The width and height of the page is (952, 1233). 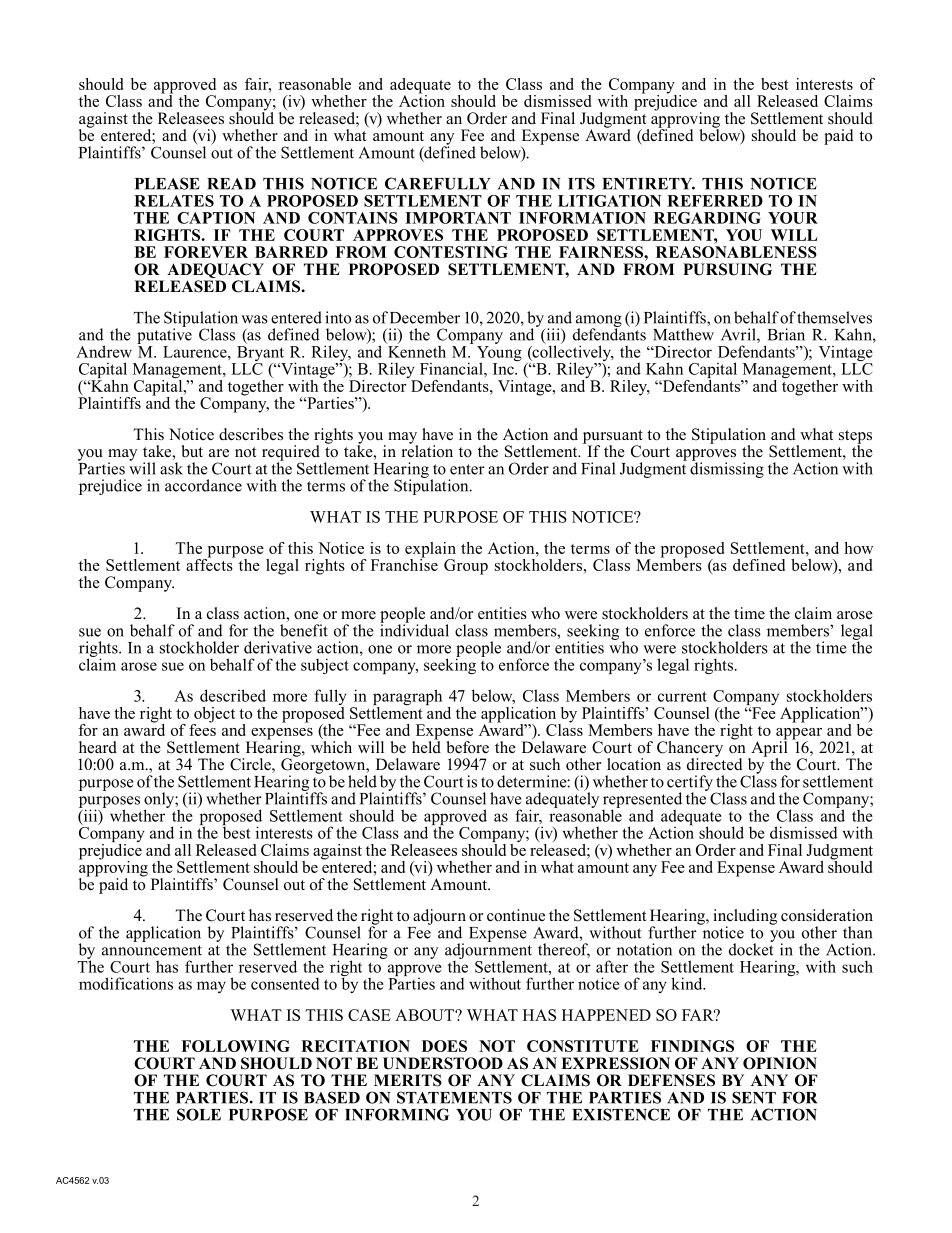 I want to click on RELATES, so click(x=174, y=201).
